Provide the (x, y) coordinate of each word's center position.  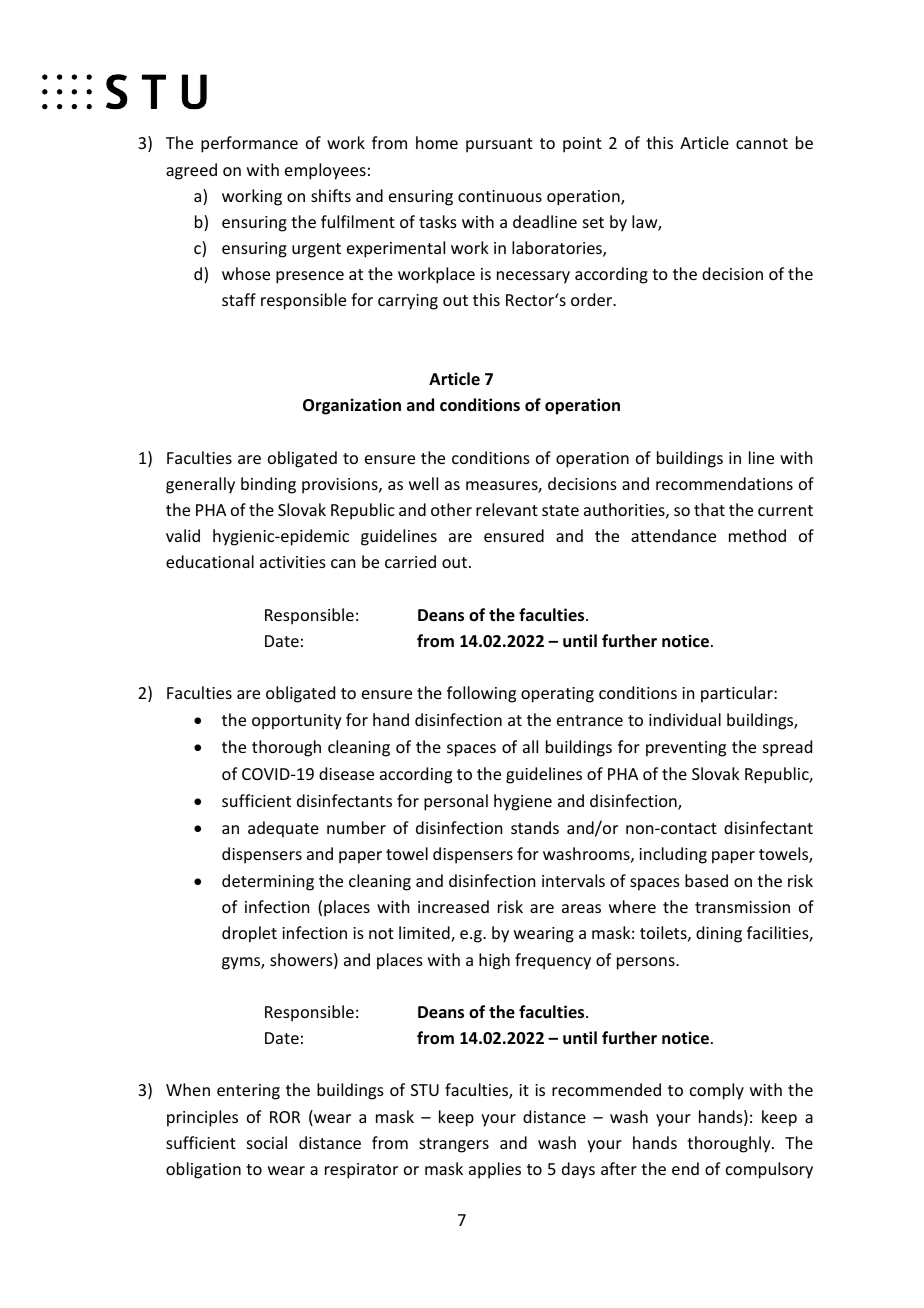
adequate (283, 829)
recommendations (724, 483)
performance (249, 144)
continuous (500, 196)
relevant (507, 509)
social (267, 1142)
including (673, 855)
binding (268, 485)
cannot (762, 143)
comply (717, 1091)
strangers (454, 1145)
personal (456, 802)
